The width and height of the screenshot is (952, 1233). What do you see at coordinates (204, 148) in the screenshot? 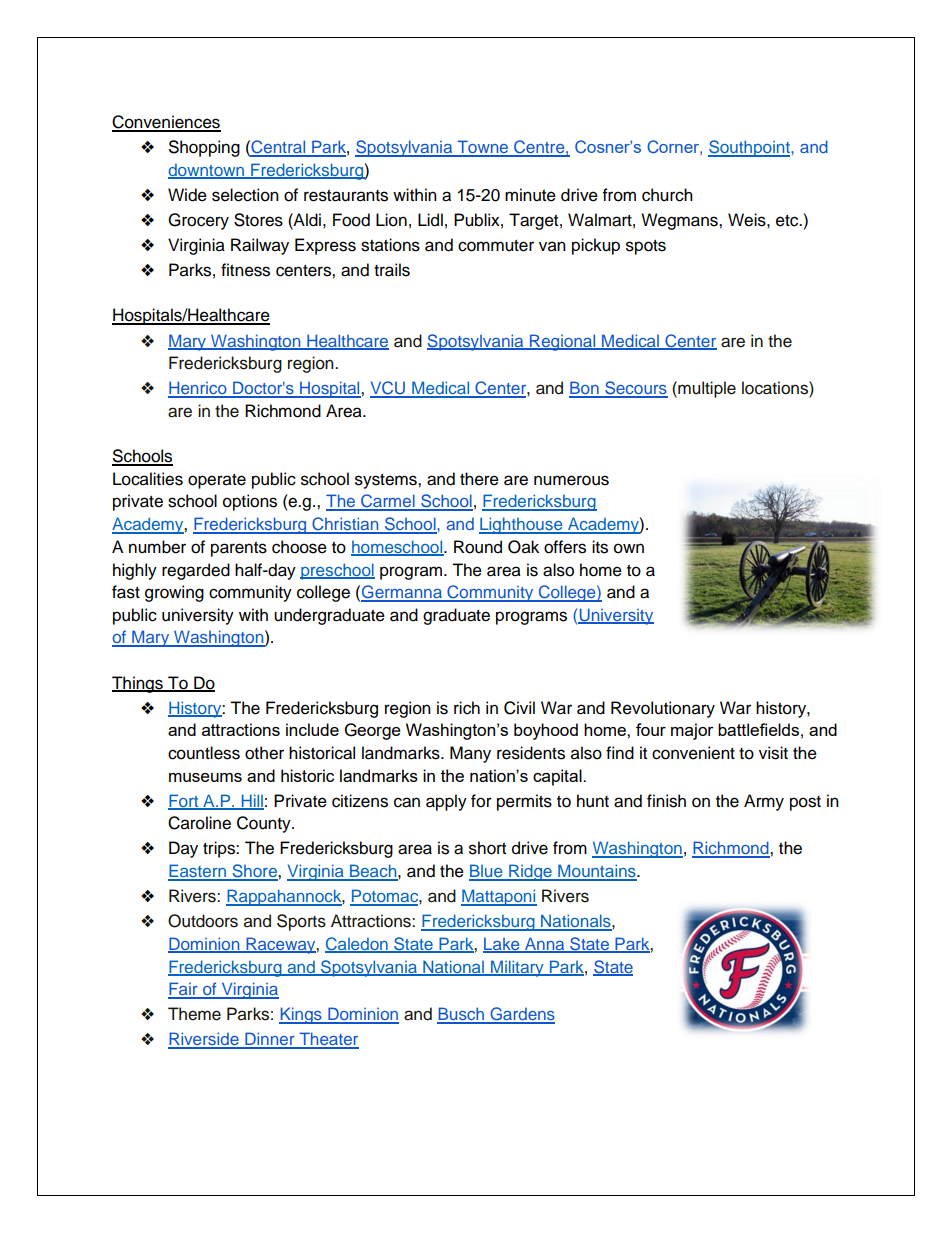
I see `Shopping` at bounding box center [204, 148].
